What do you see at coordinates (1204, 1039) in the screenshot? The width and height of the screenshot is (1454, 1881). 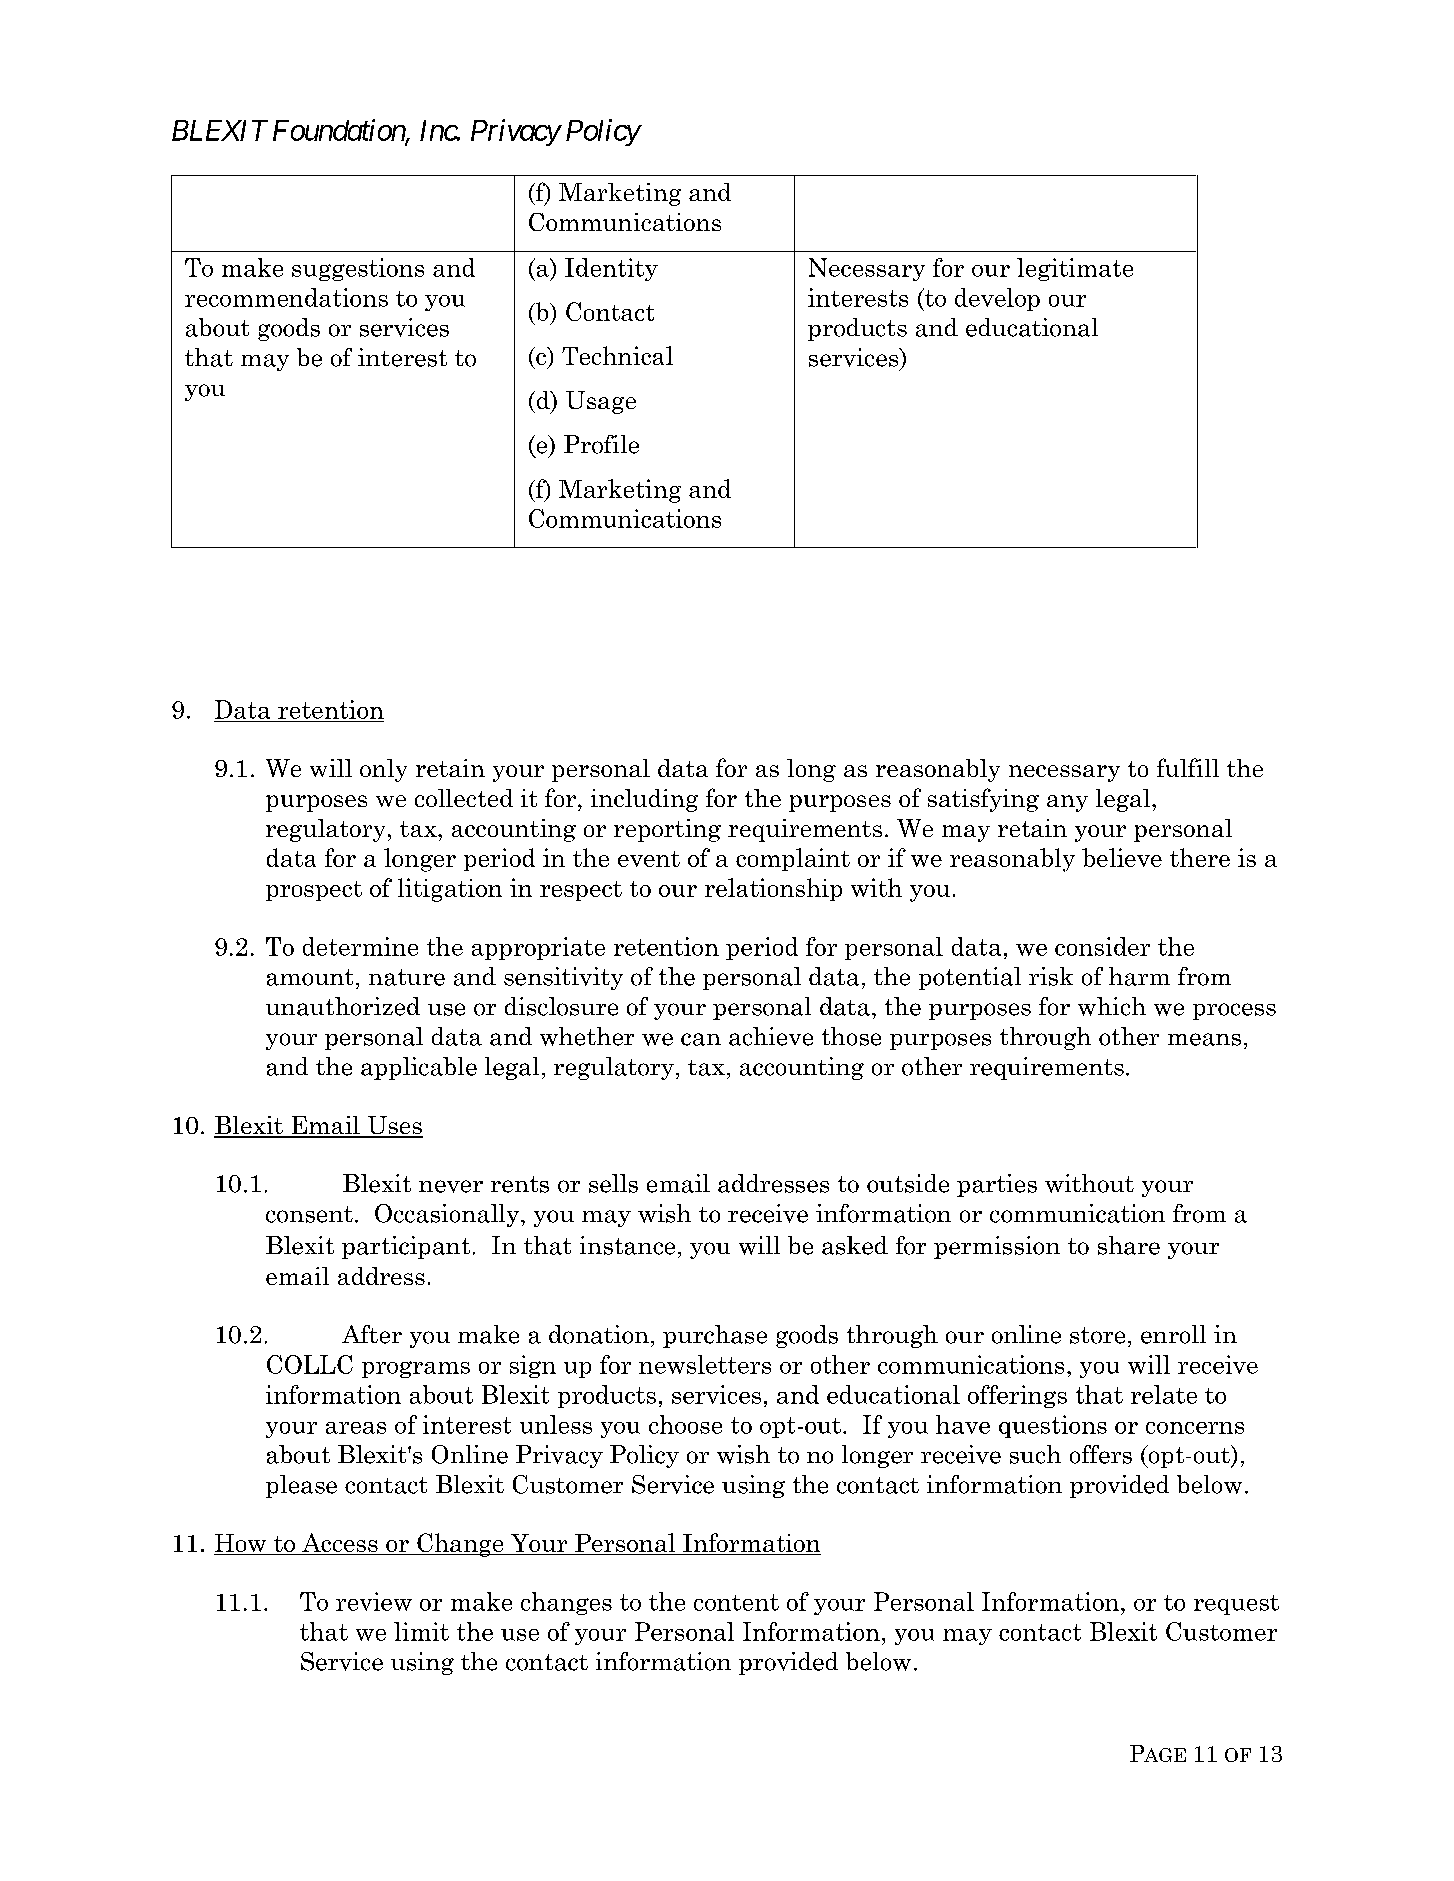 I see `means` at bounding box center [1204, 1039].
